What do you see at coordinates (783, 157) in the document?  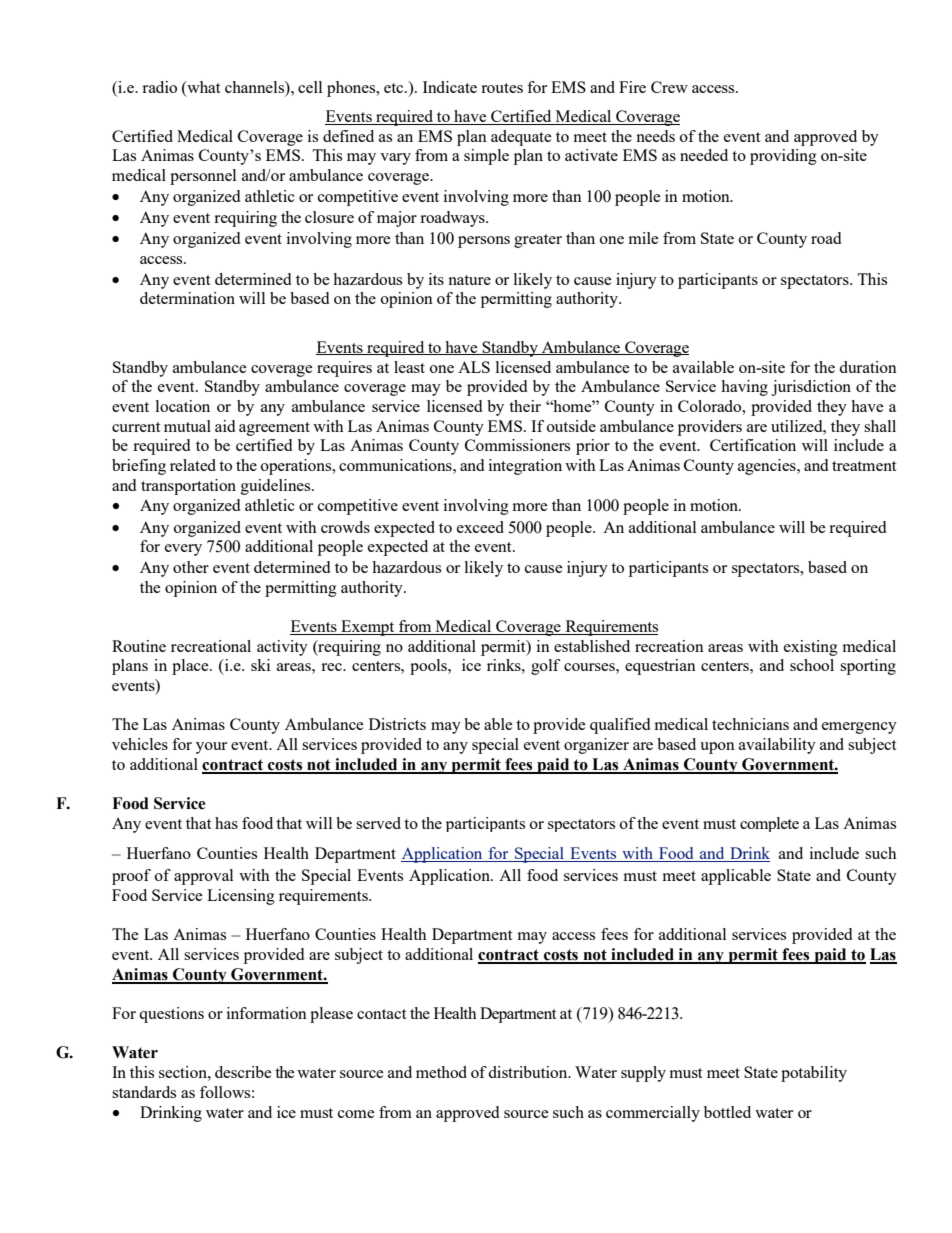 I see `providing` at bounding box center [783, 157].
